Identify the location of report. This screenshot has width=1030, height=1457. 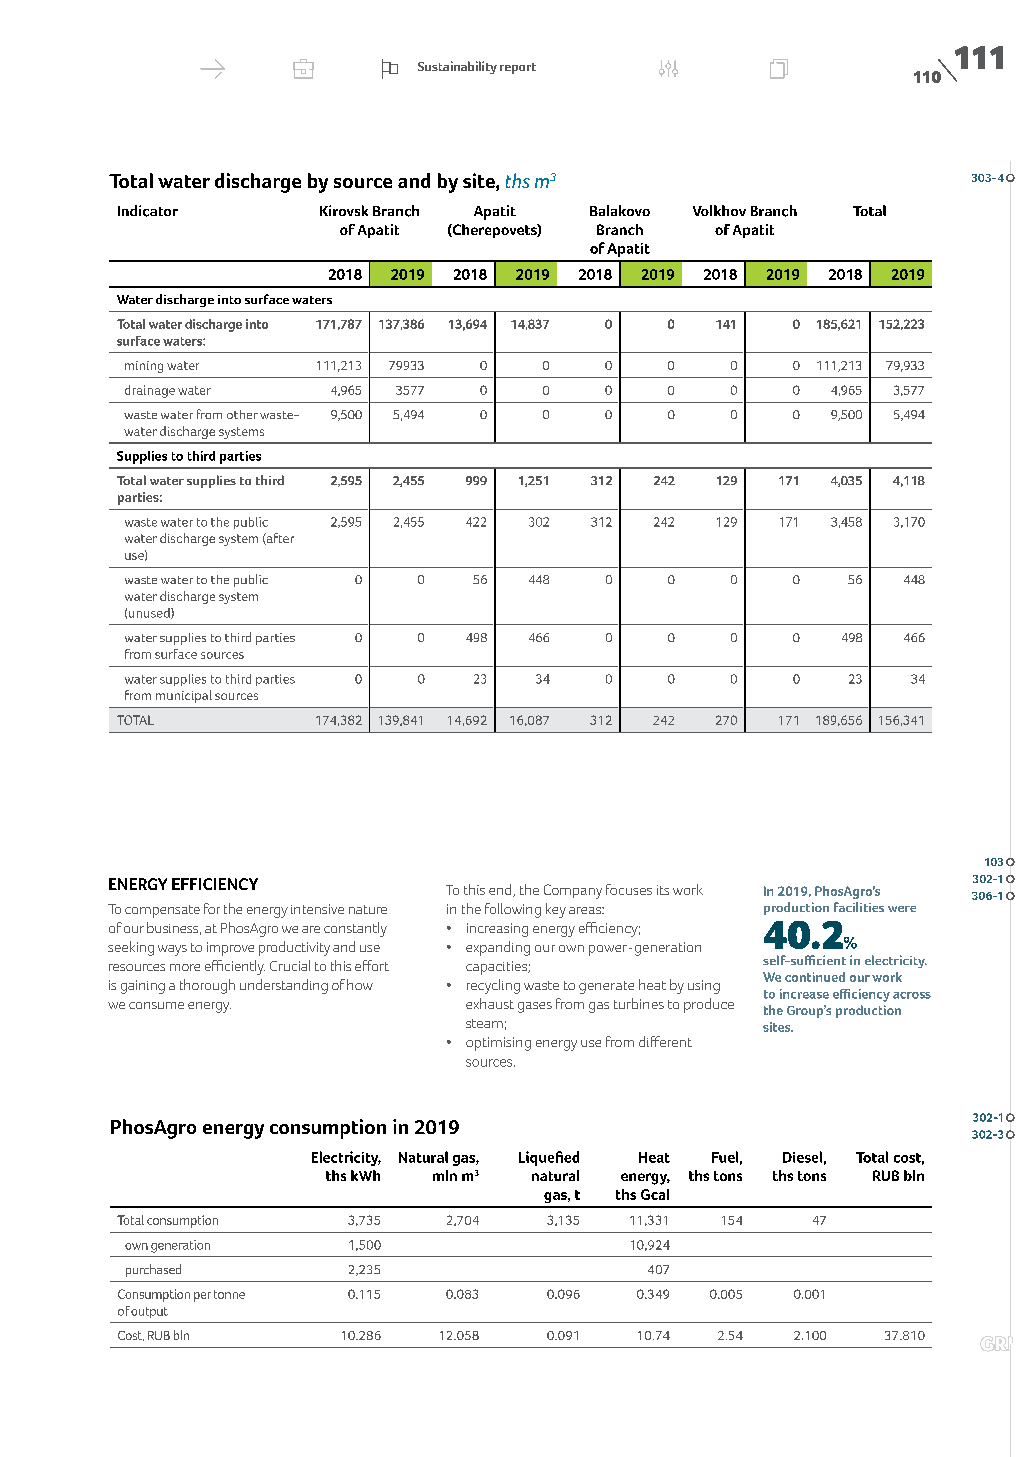
(518, 68).
